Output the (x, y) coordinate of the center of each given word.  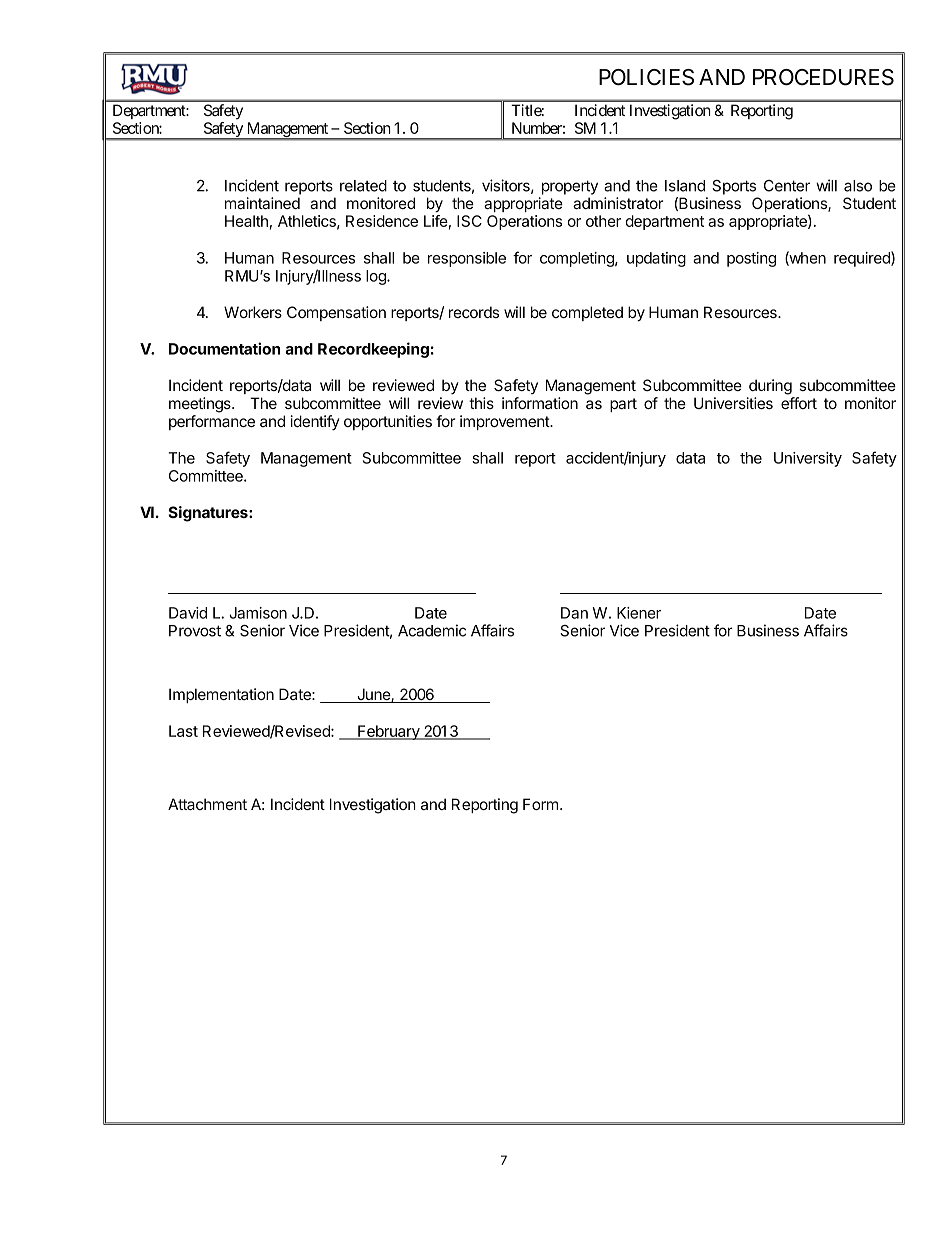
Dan (574, 613)
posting (751, 259)
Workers (253, 312)
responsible (467, 259)
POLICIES (646, 77)
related (363, 186)
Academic (432, 630)
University (808, 459)
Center (787, 186)
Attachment (207, 804)
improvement (505, 422)
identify (315, 422)
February (389, 732)
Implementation (221, 695)
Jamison (258, 613)
